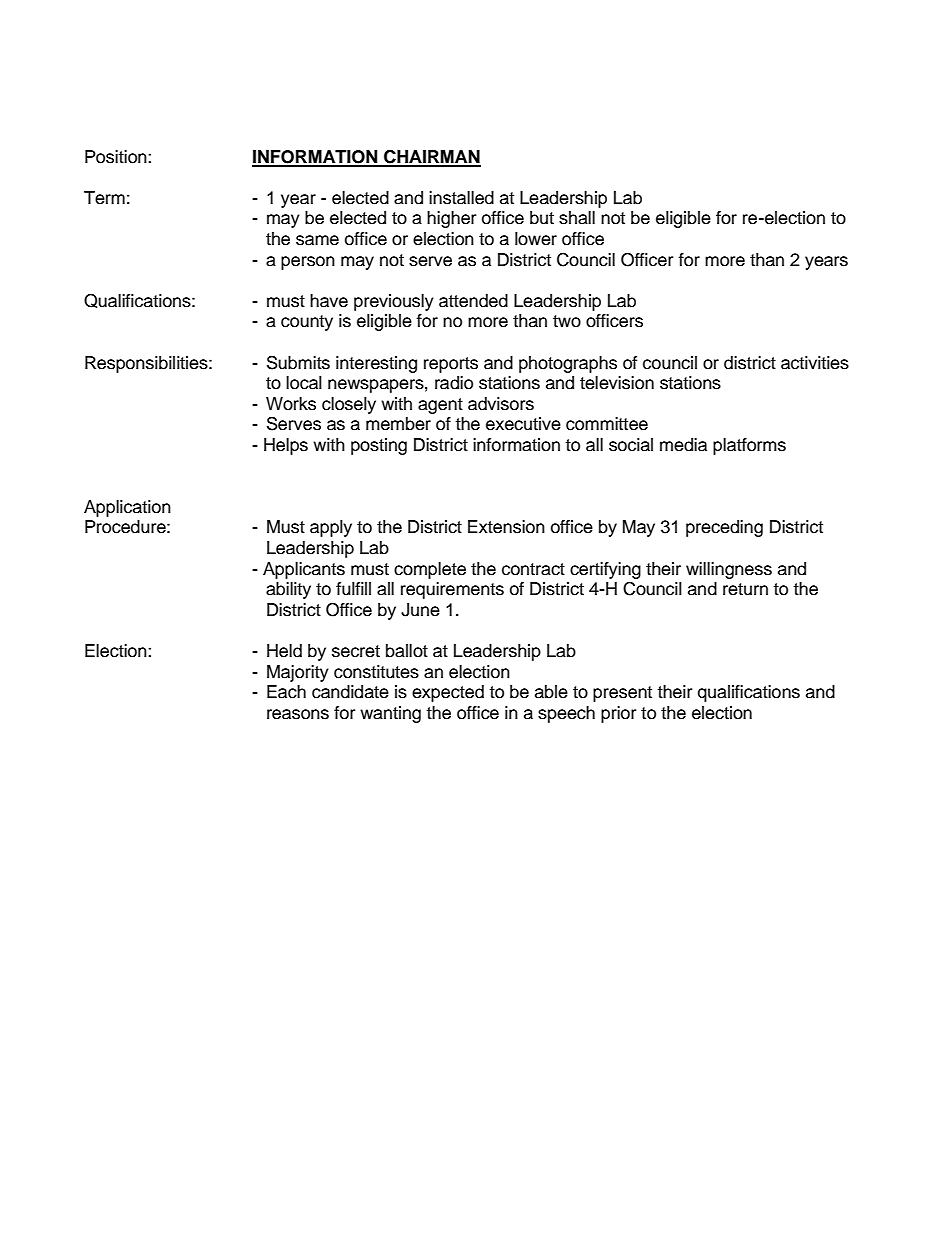 The width and height of the screenshot is (952, 1233). I want to click on willingness, so click(729, 570).
